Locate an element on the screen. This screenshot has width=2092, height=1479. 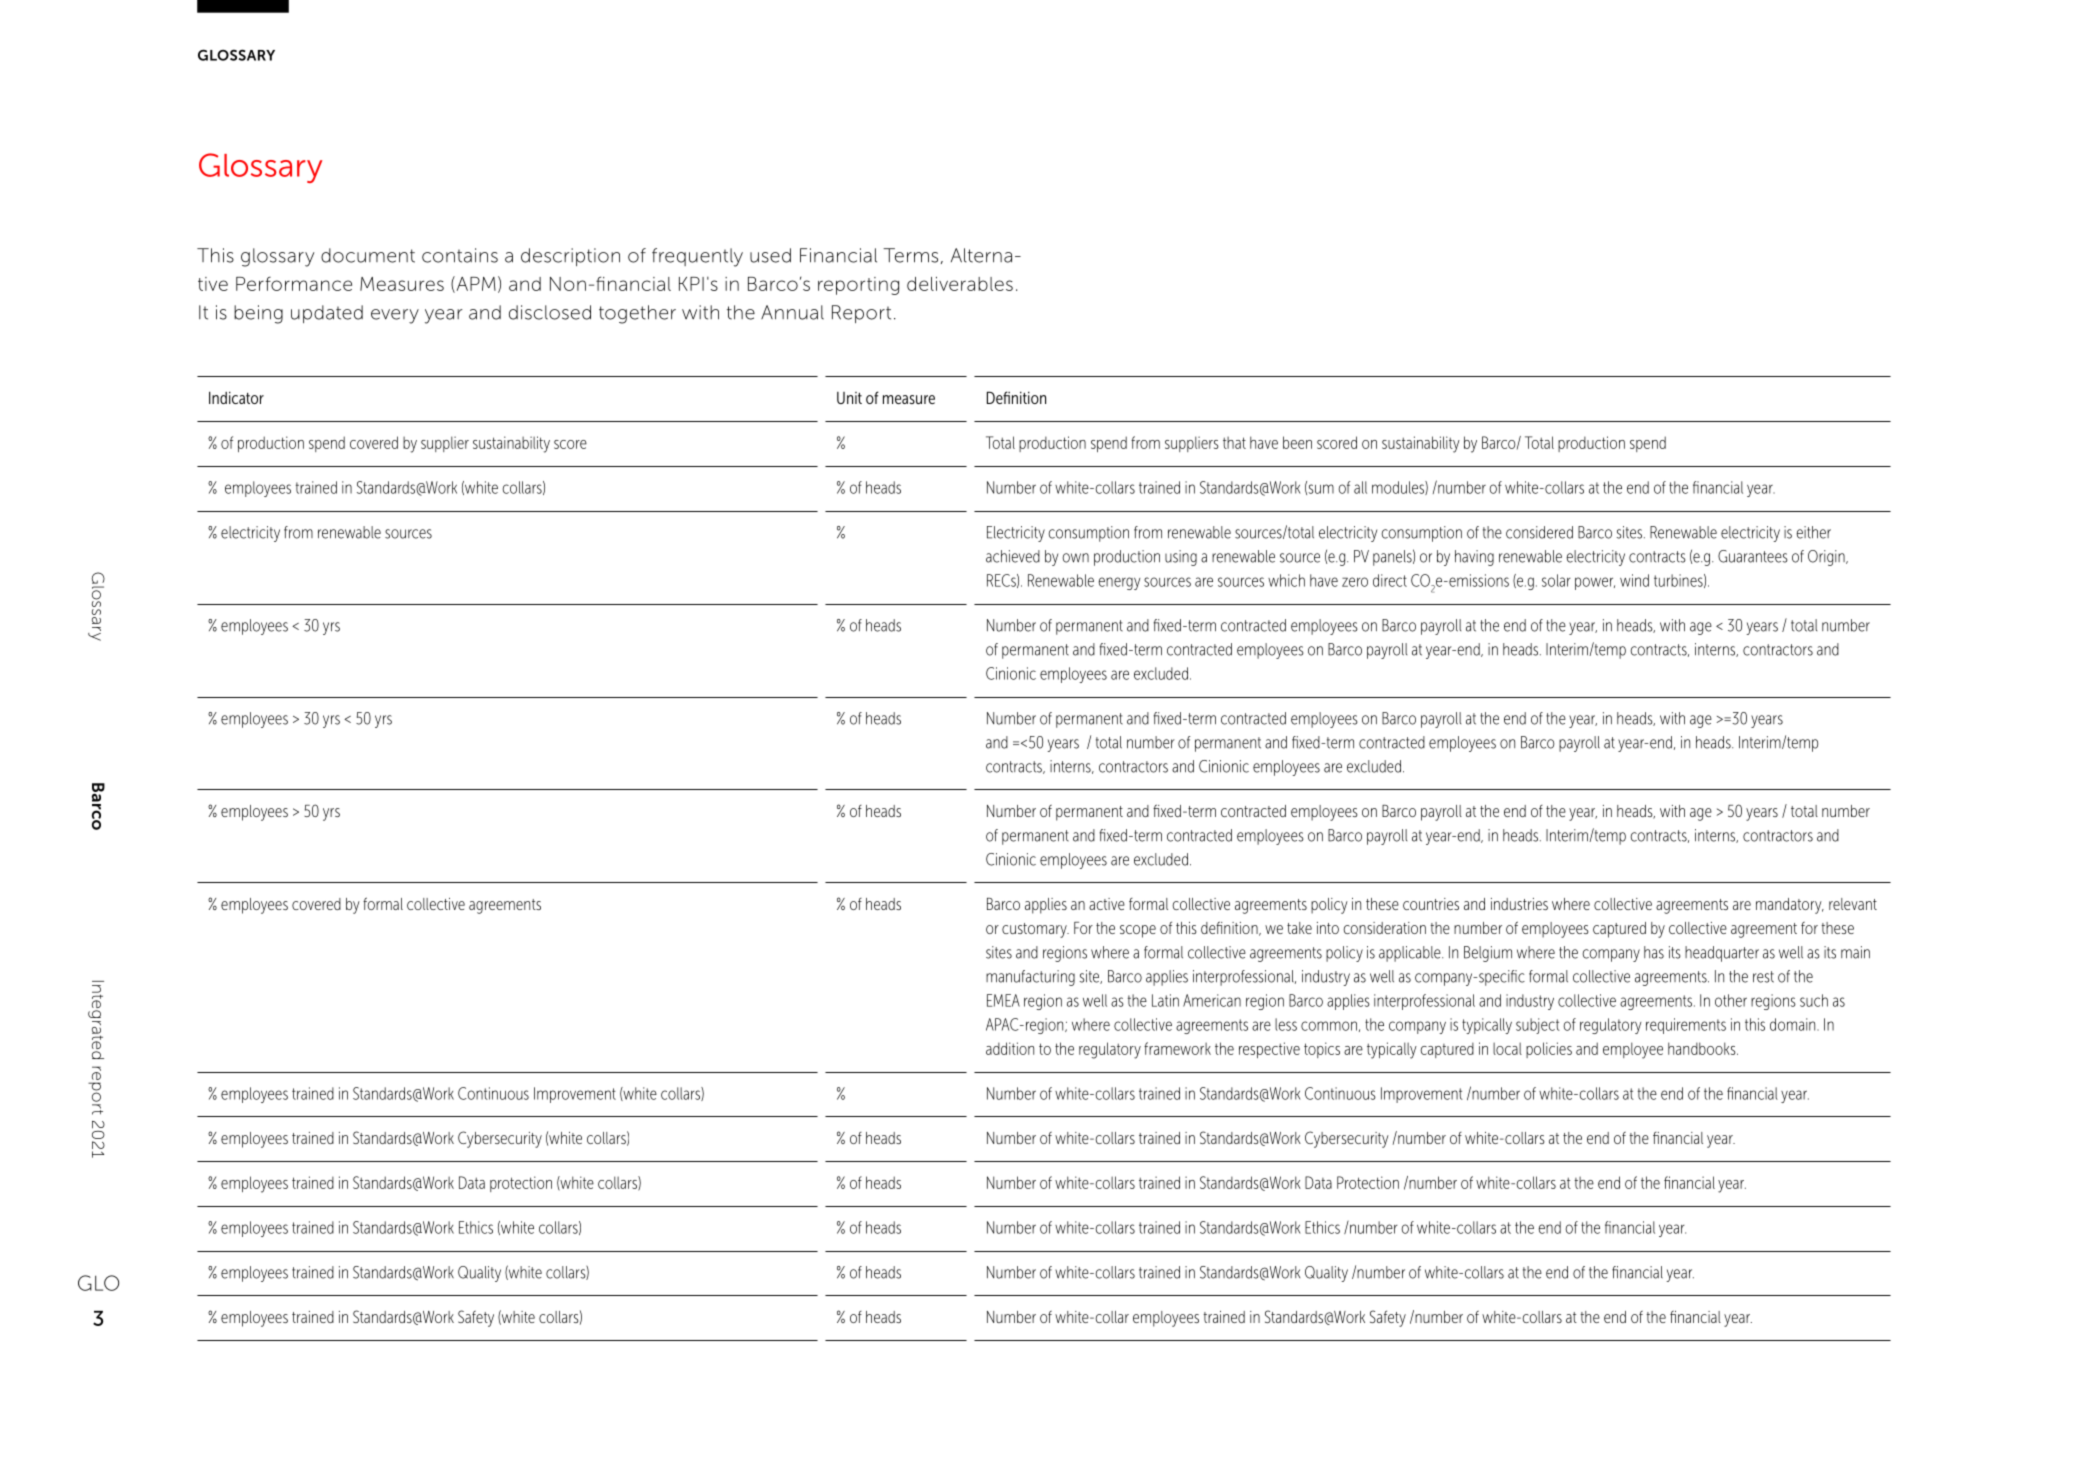
achieved is located at coordinates (1013, 556).
